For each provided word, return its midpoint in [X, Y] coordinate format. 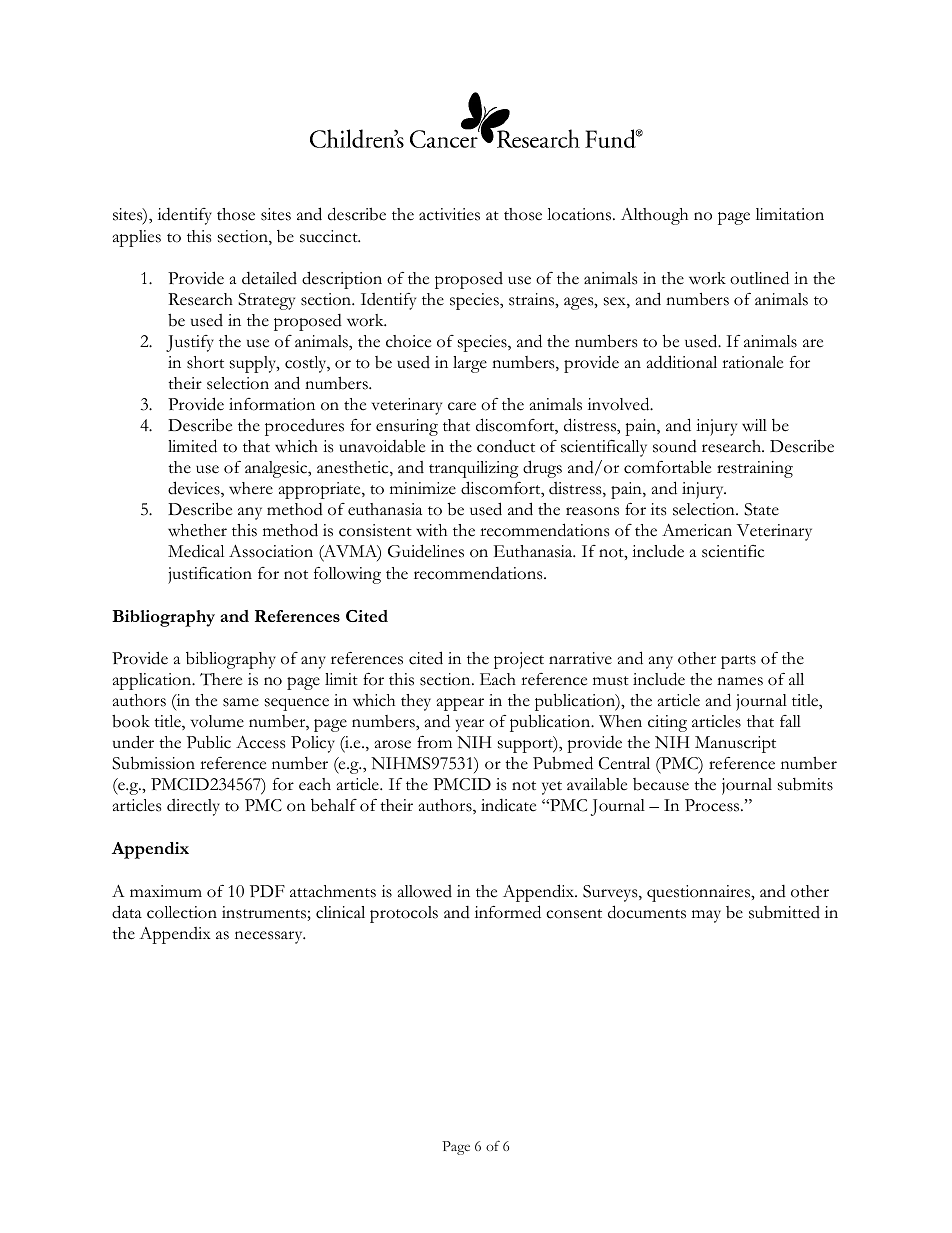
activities [449, 214]
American [697, 530]
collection [182, 912]
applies [137, 238]
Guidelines [426, 551]
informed [508, 912]
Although [654, 216]
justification [210, 575]
